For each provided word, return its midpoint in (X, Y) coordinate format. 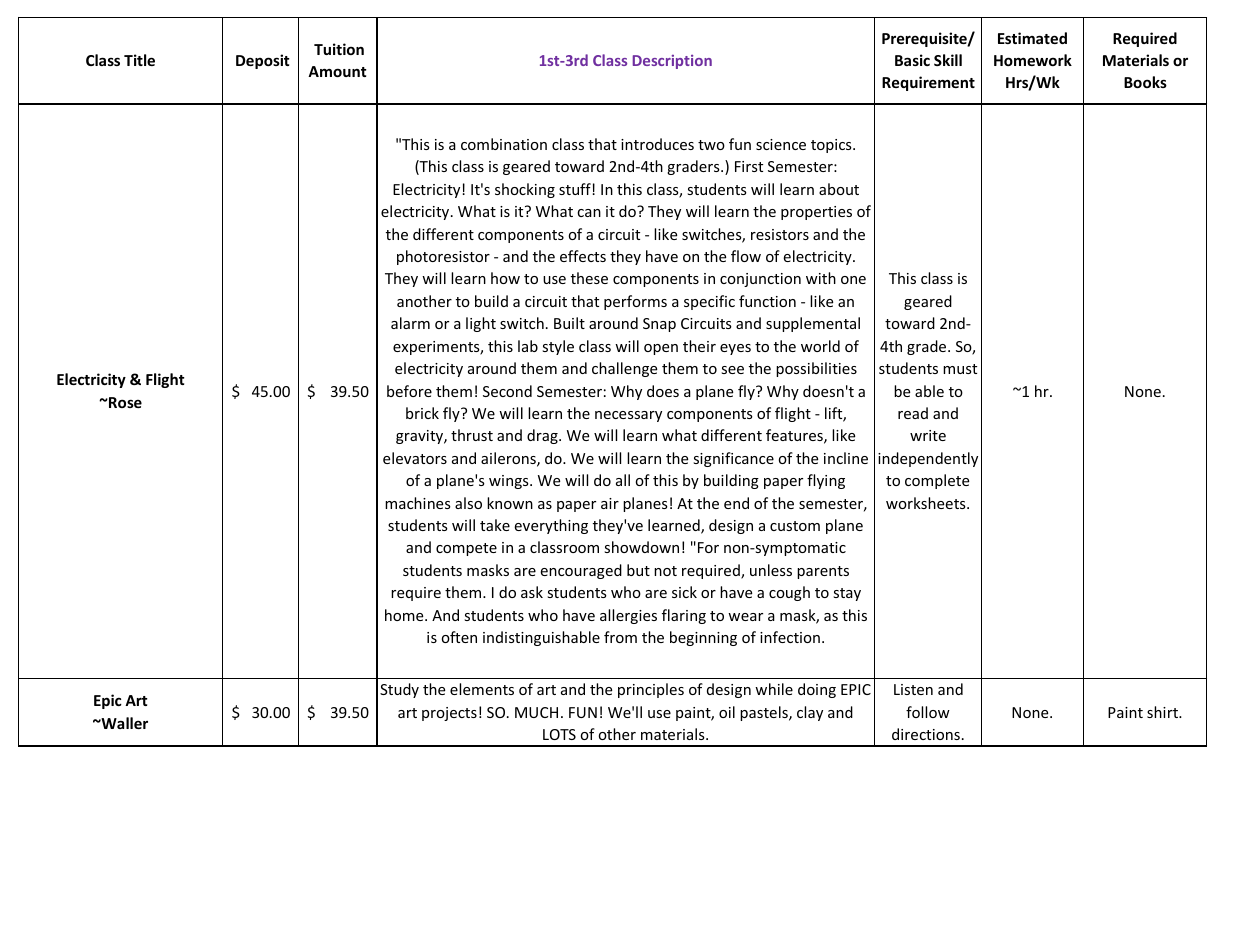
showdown (641, 547)
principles (651, 690)
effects (583, 256)
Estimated (1032, 38)
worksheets (927, 503)
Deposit (263, 61)
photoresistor (443, 257)
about (839, 189)
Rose (124, 402)
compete (466, 549)
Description (672, 62)
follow (928, 712)
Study (399, 690)
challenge (624, 369)
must (960, 369)
